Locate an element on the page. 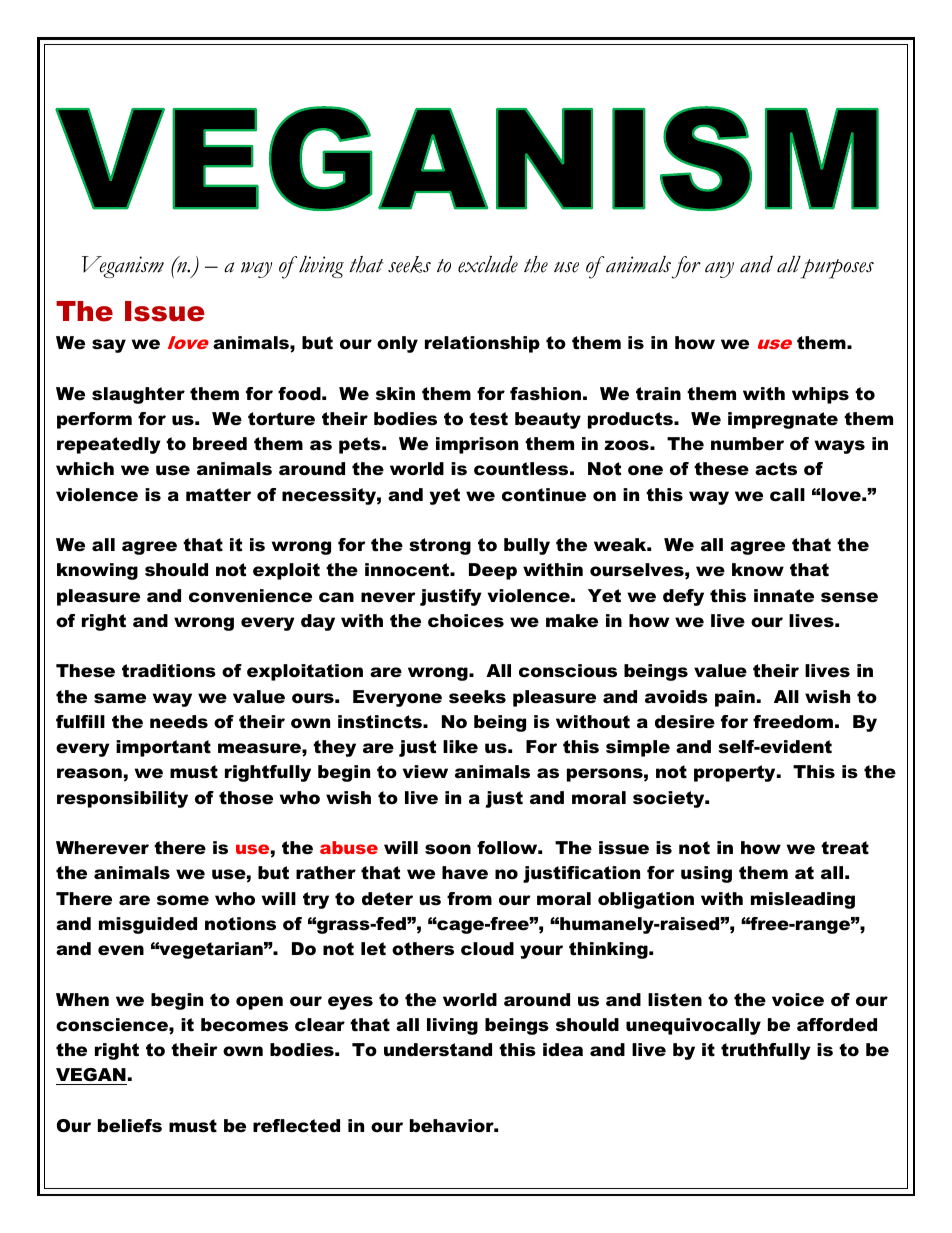 The image size is (952, 1233). responsibility is located at coordinates (122, 799).
